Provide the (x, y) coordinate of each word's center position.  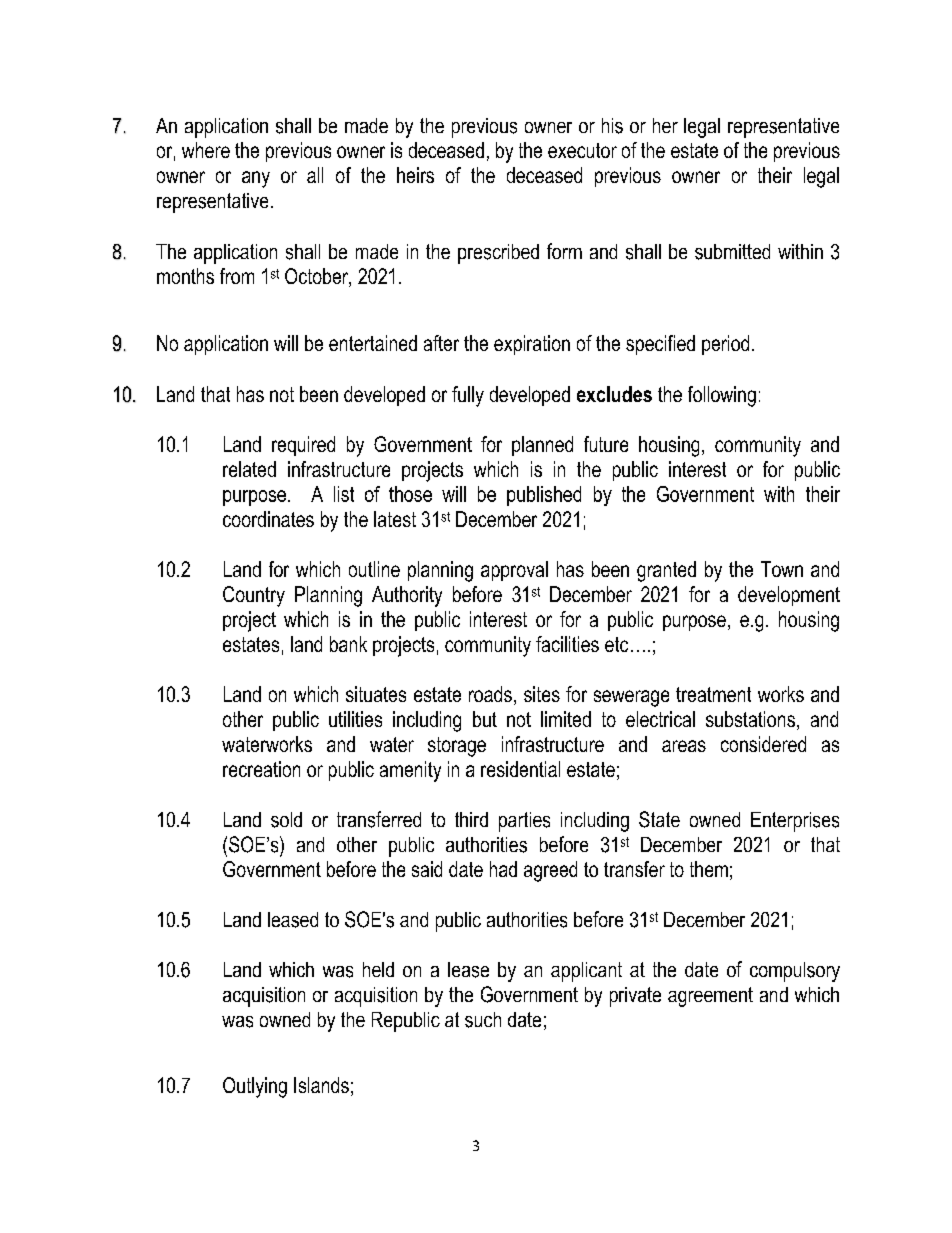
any (256, 179)
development (789, 596)
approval (514, 571)
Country (254, 596)
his (612, 126)
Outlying (255, 1087)
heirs (415, 175)
